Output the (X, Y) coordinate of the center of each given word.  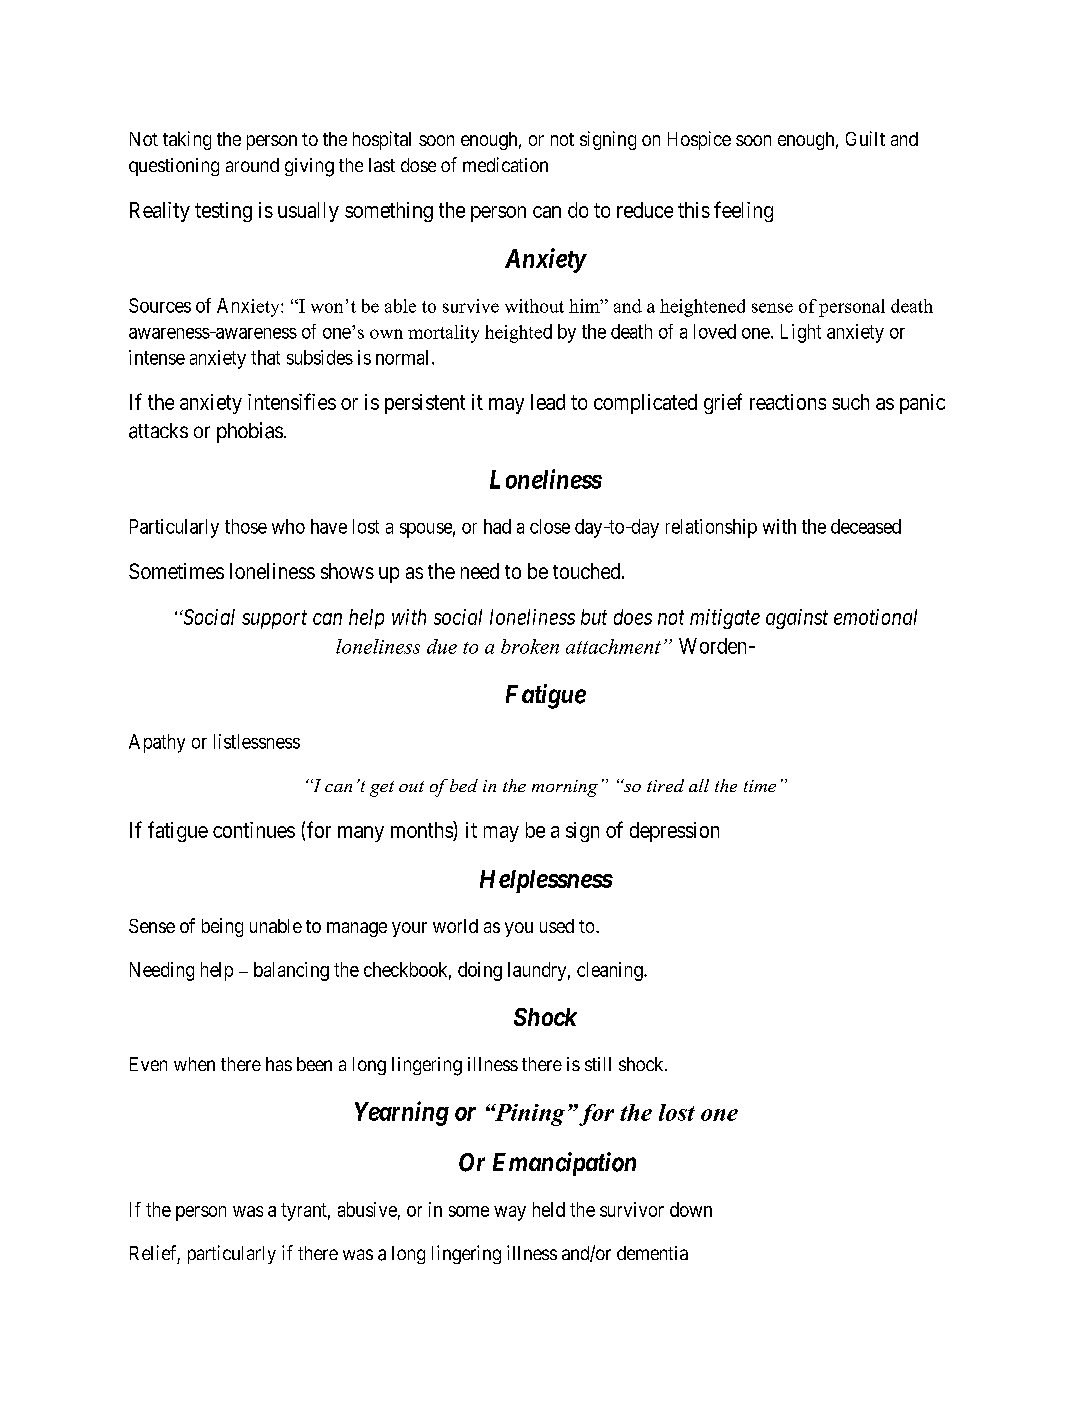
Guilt (865, 138)
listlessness (257, 741)
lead (548, 402)
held (549, 1209)
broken (530, 646)
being (222, 927)
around (252, 165)
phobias (250, 432)
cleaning (611, 971)
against (797, 619)
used (557, 926)
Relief (155, 1254)
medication (505, 164)
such (850, 402)
